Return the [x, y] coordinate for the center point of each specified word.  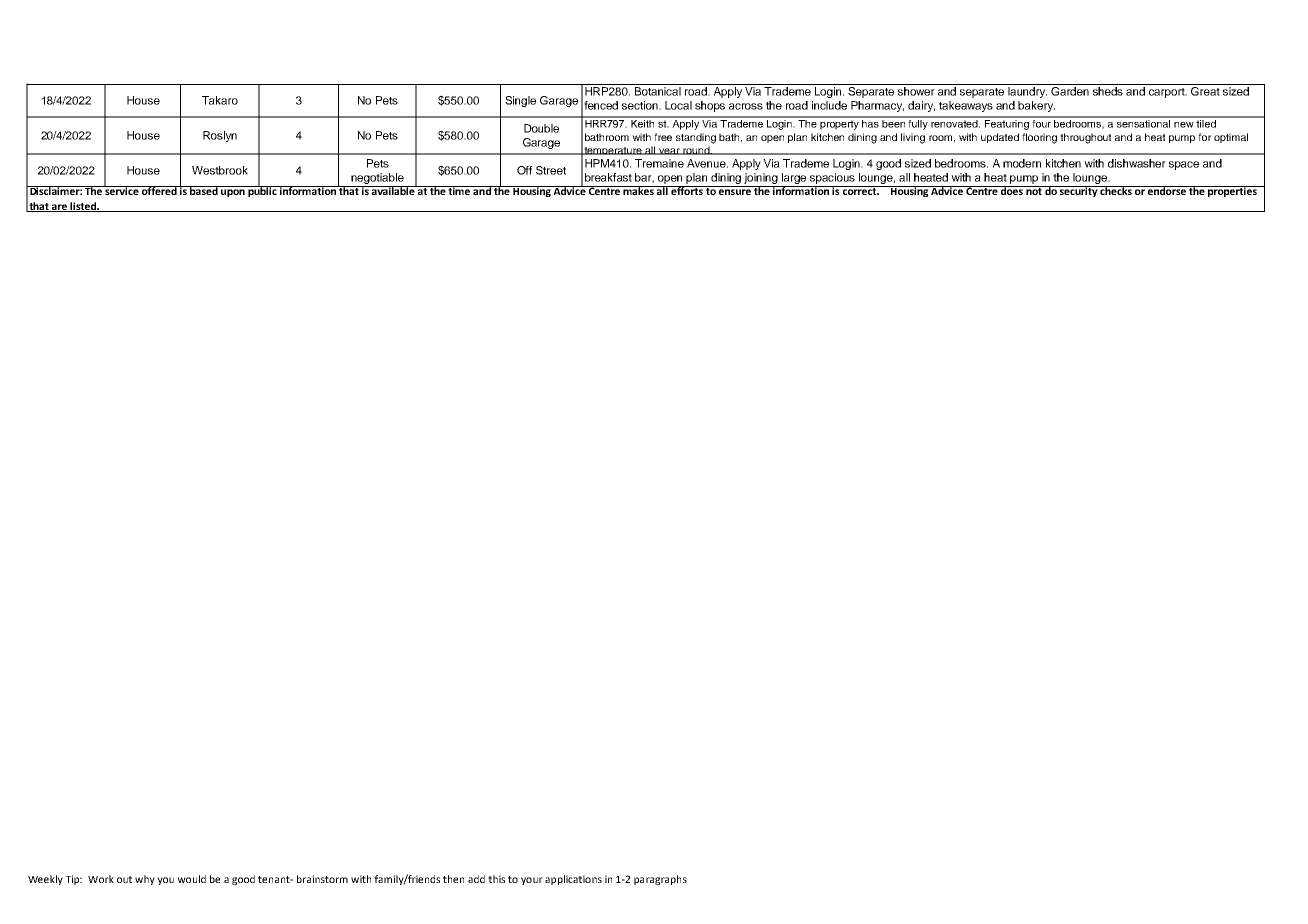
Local [678, 105]
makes [639, 190]
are [60, 208]
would [192, 879]
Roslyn [220, 136]
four [1042, 122]
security [1079, 191]
